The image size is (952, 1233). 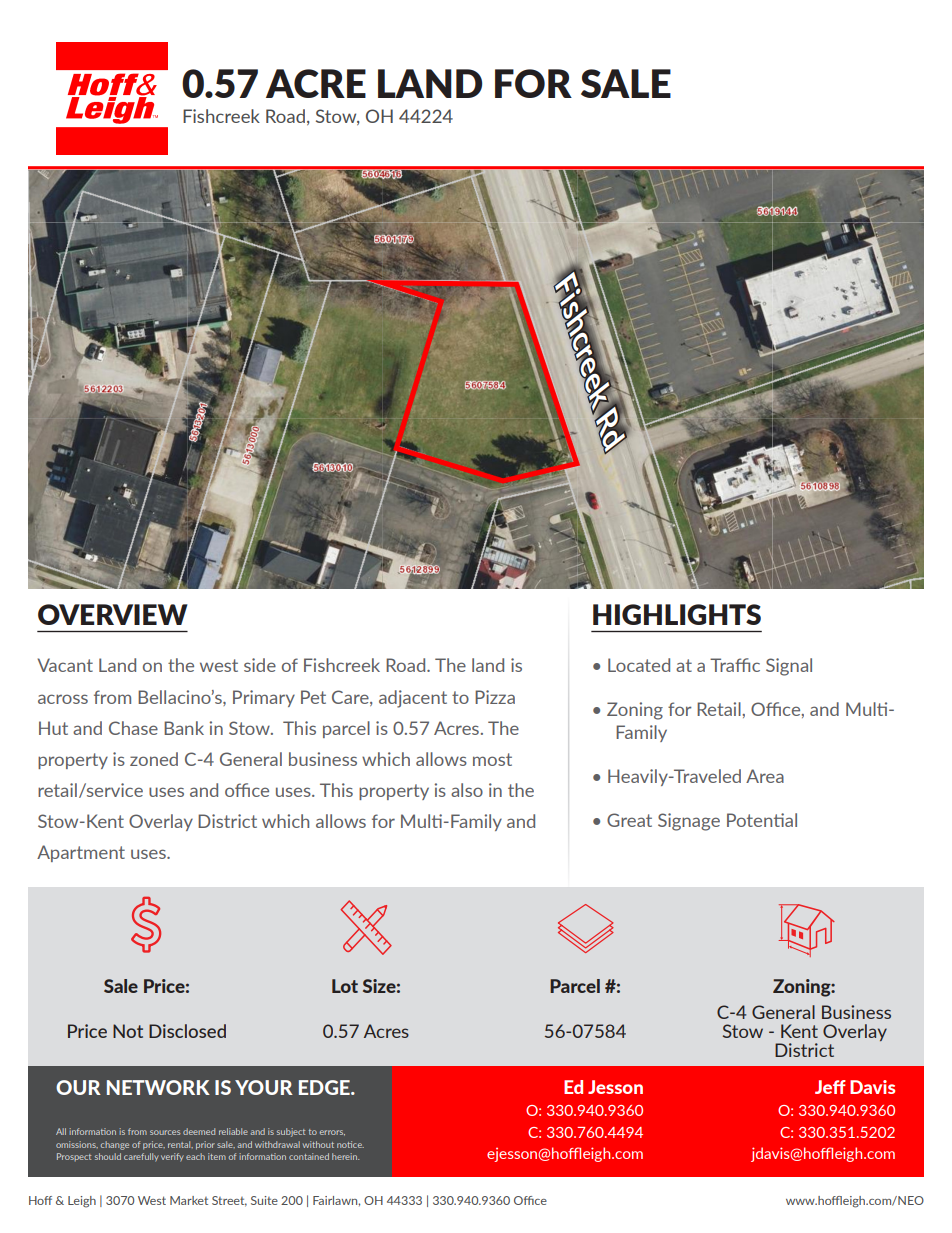 What do you see at coordinates (677, 614) in the screenshot?
I see `HIGHLIGHTS` at bounding box center [677, 614].
